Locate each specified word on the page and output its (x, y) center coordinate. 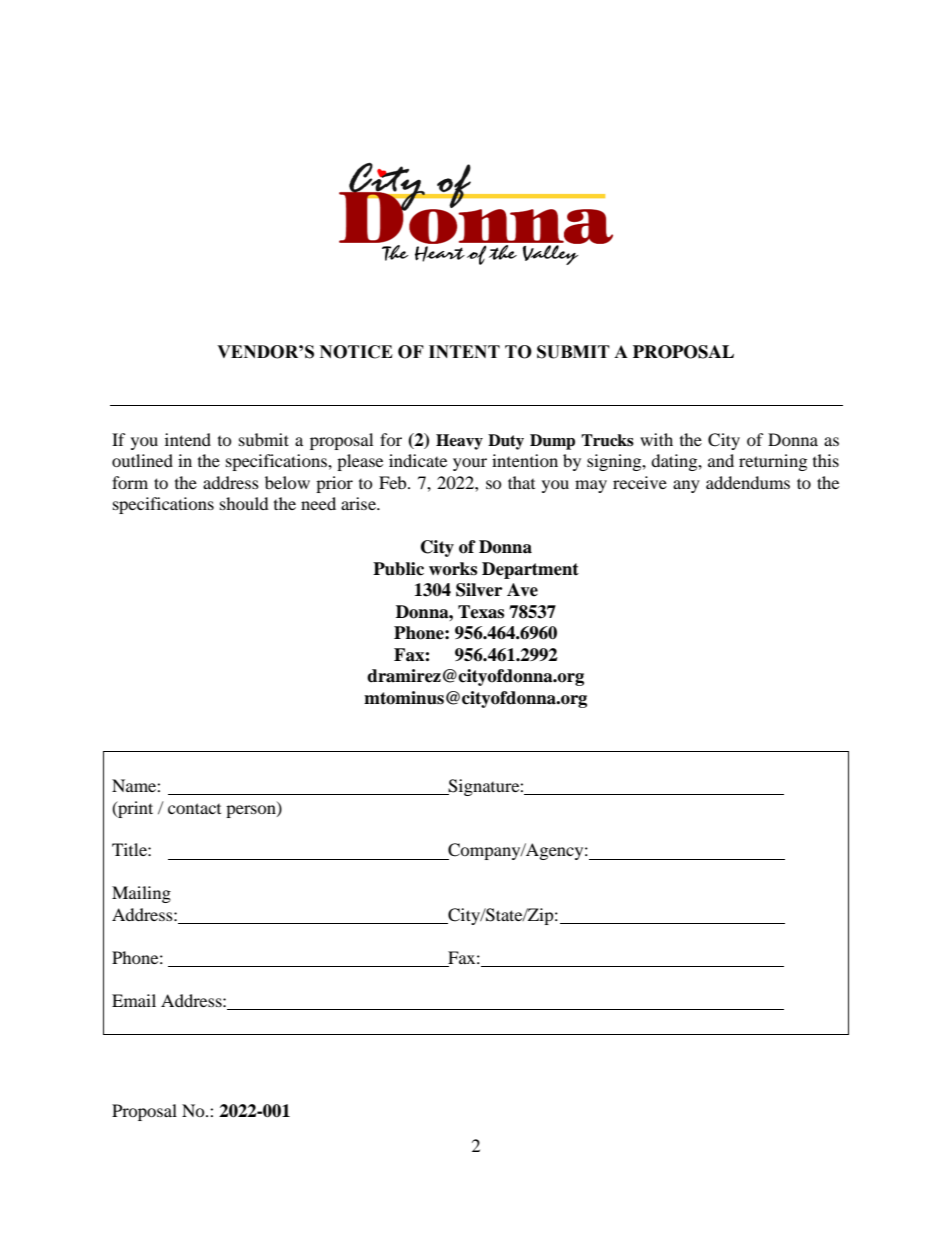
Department (530, 570)
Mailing (141, 894)
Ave (522, 590)
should (244, 503)
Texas (481, 612)
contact (194, 808)
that (521, 482)
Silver (479, 590)
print (134, 809)
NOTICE (356, 352)
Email (134, 1000)
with (656, 439)
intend (188, 439)
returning (773, 462)
